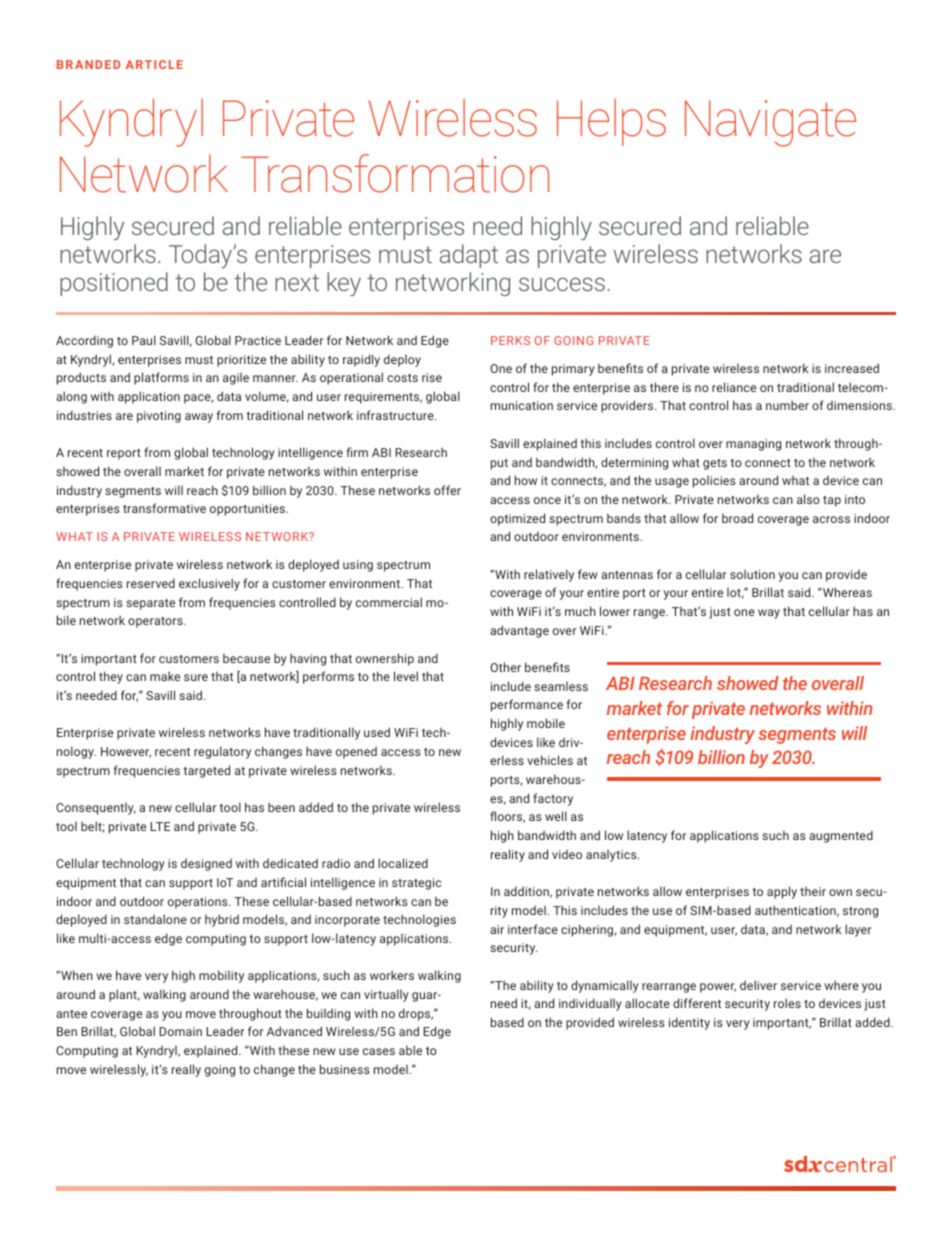  What do you see at coordinates (389, 602) in the screenshot?
I see `commercial` at bounding box center [389, 602].
